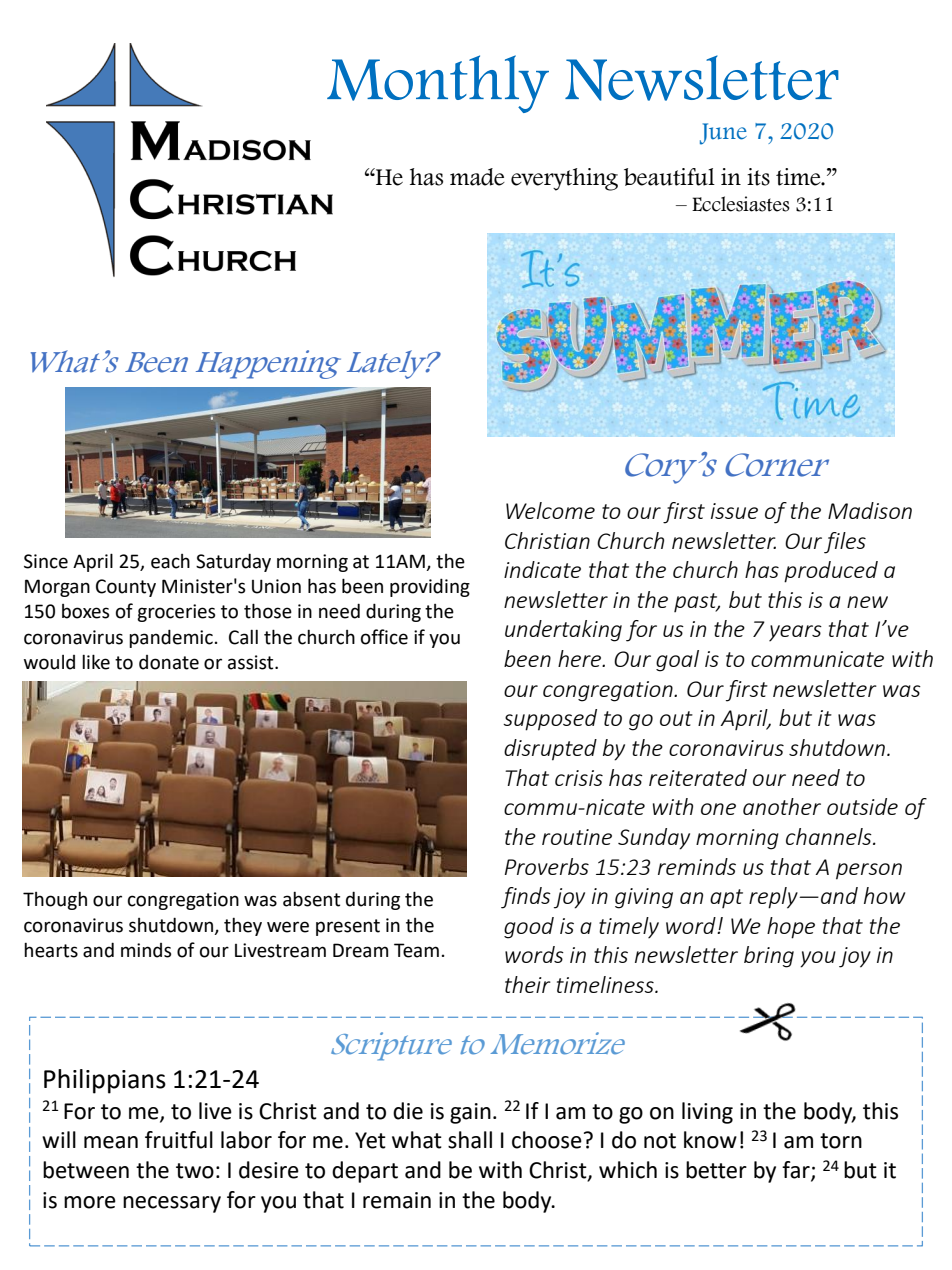 This image has height=1270, width=952. What do you see at coordinates (795, 633) in the image?
I see `years` at bounding box center [795, 633].
